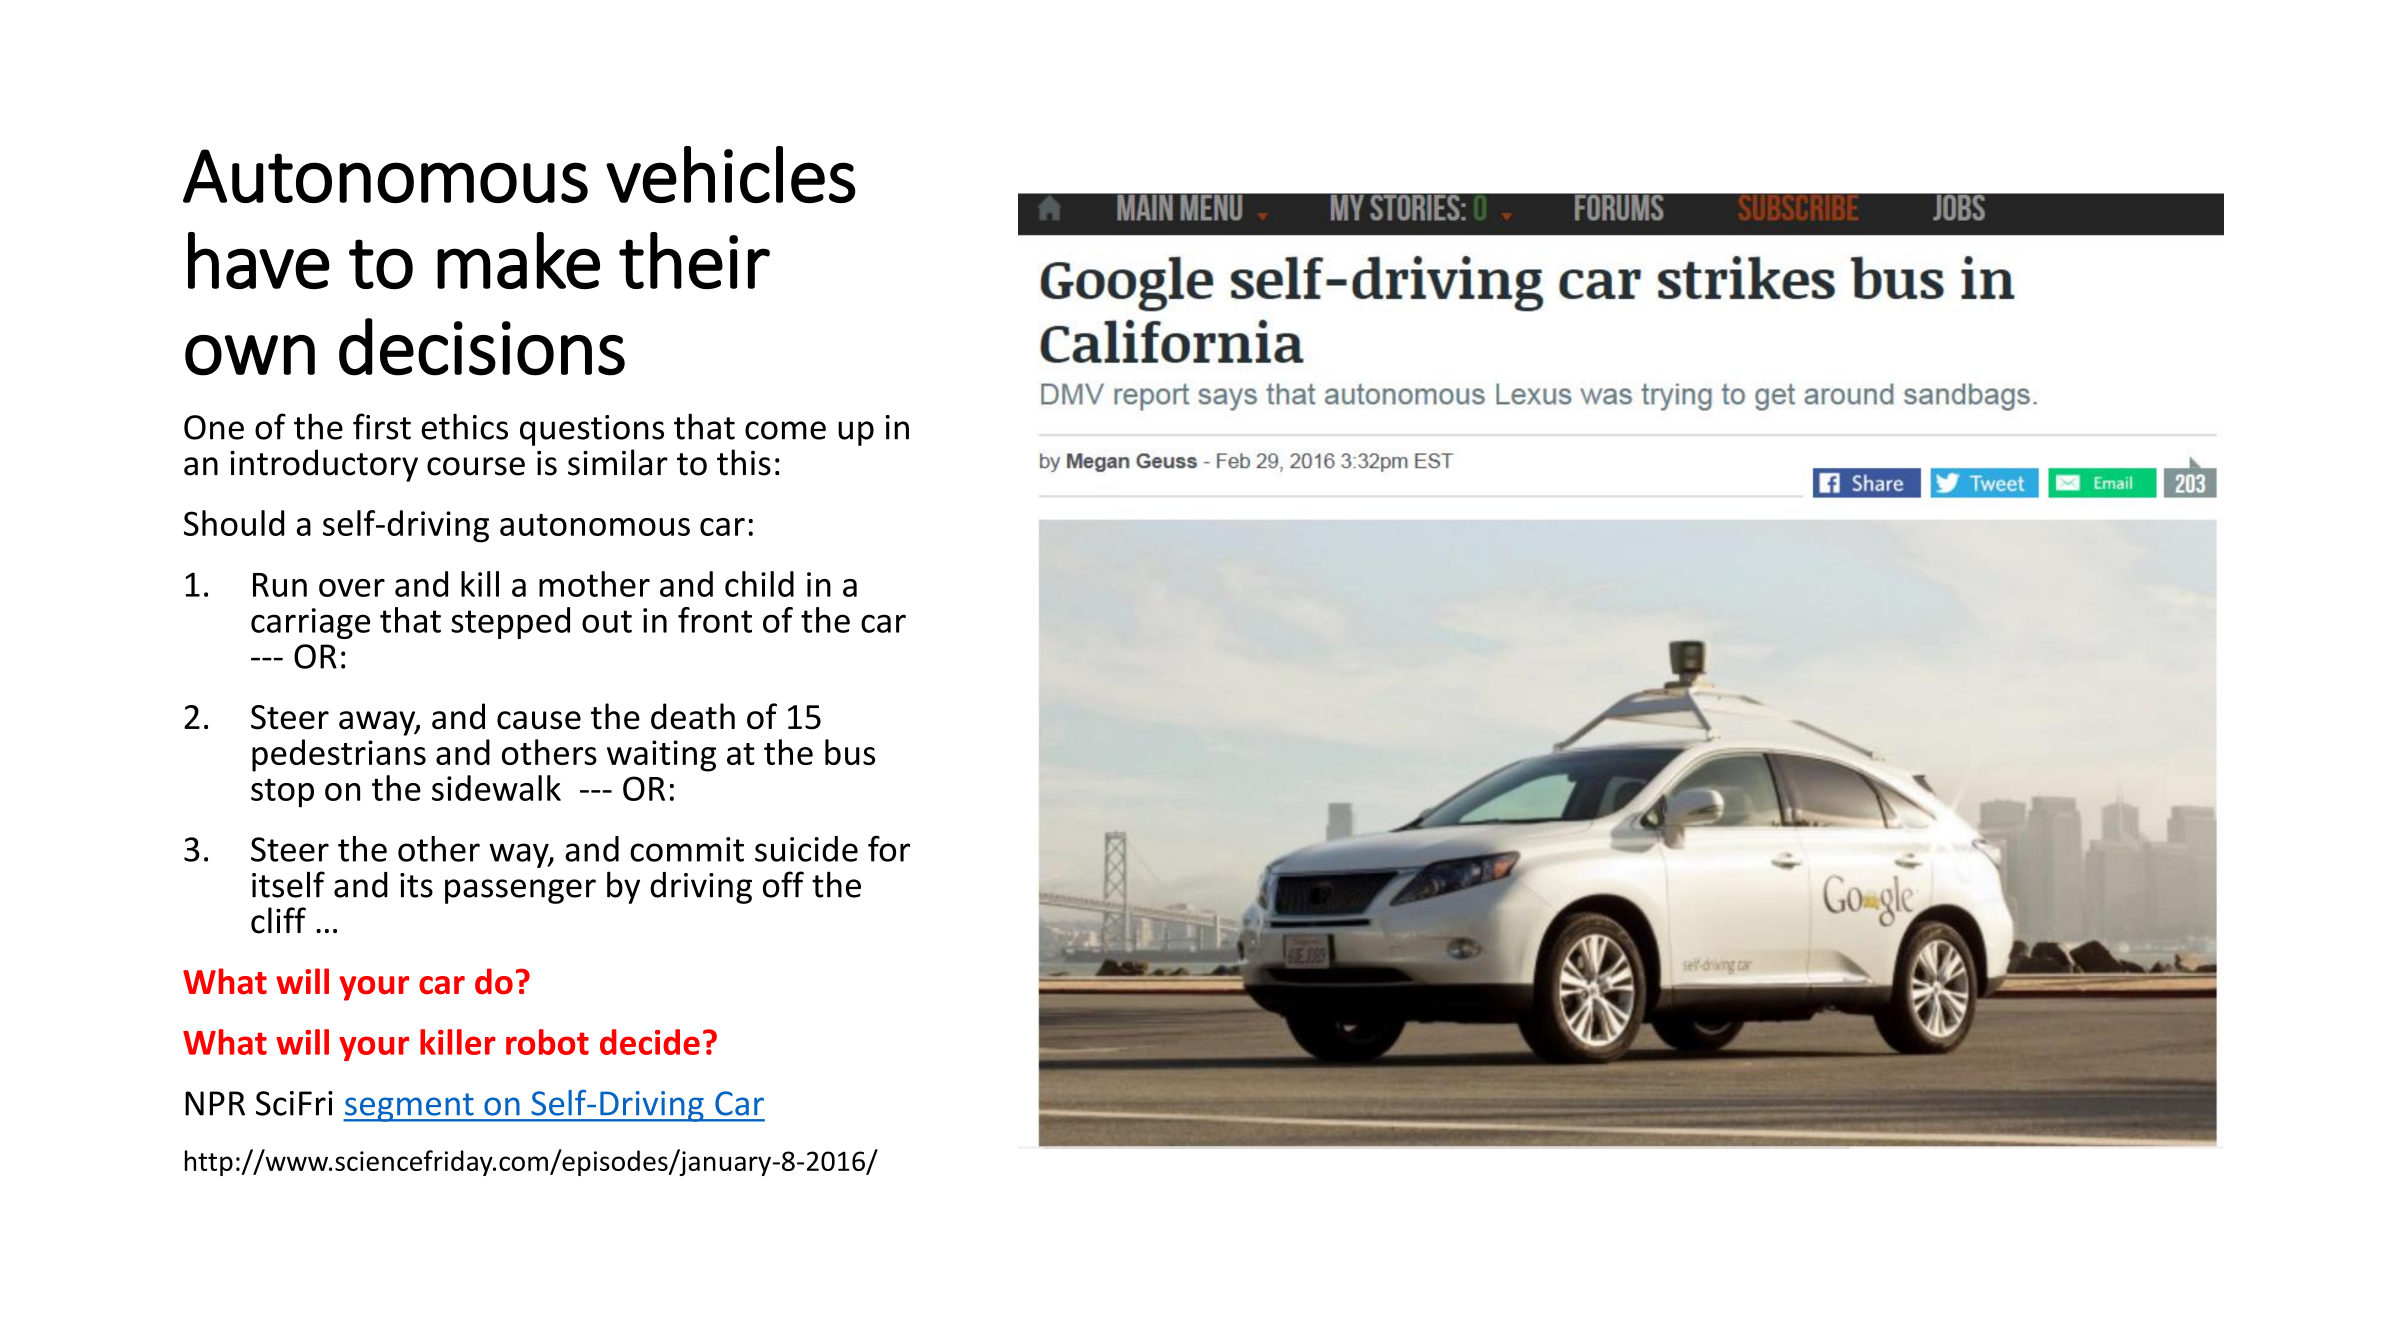  I want to click on robot, so click(547, 1042).
